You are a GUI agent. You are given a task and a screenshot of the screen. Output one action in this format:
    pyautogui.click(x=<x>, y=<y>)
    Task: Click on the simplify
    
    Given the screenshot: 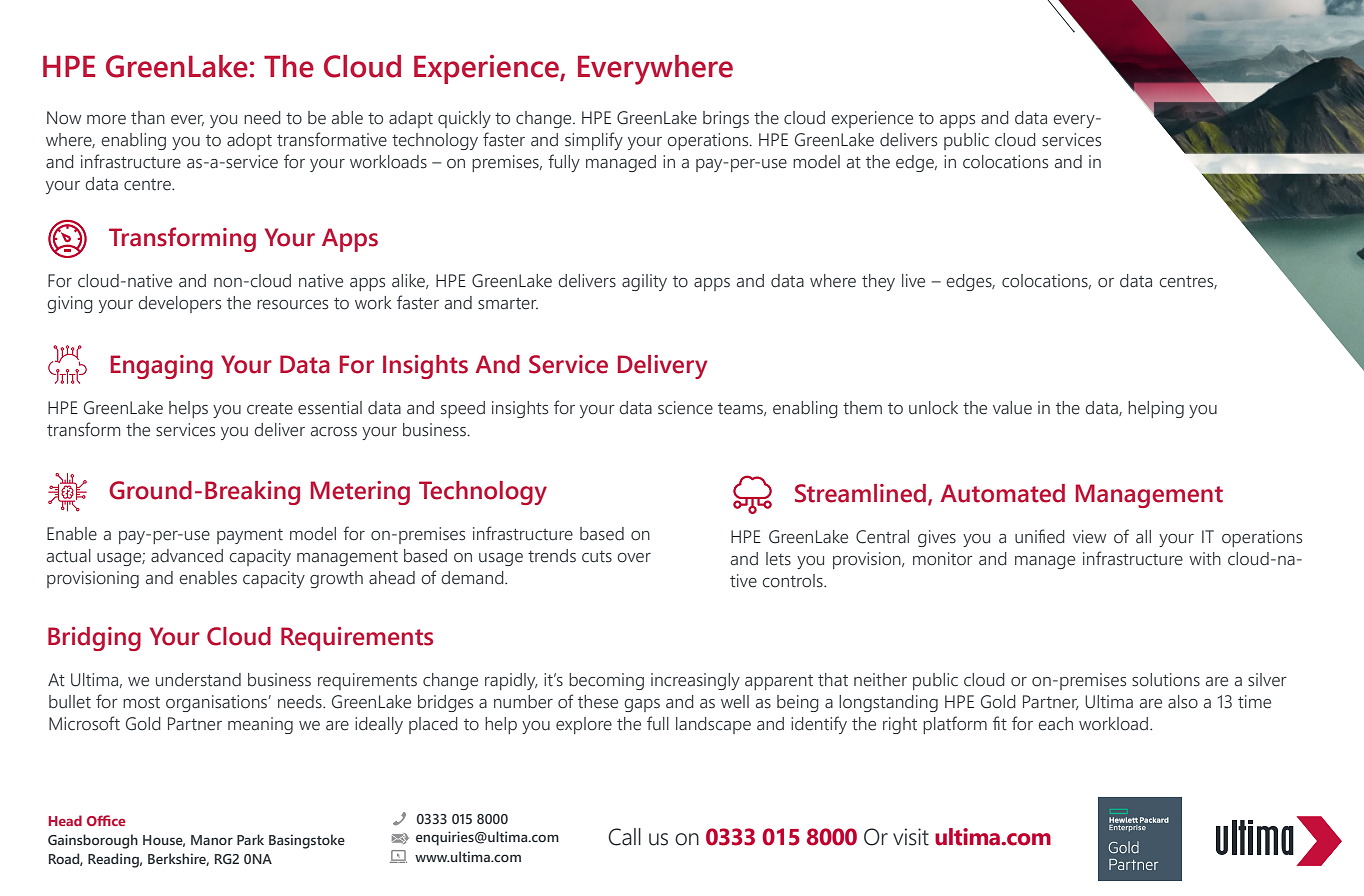 What is the action you would take?
    pyautogui.click(x=594, y=141)
